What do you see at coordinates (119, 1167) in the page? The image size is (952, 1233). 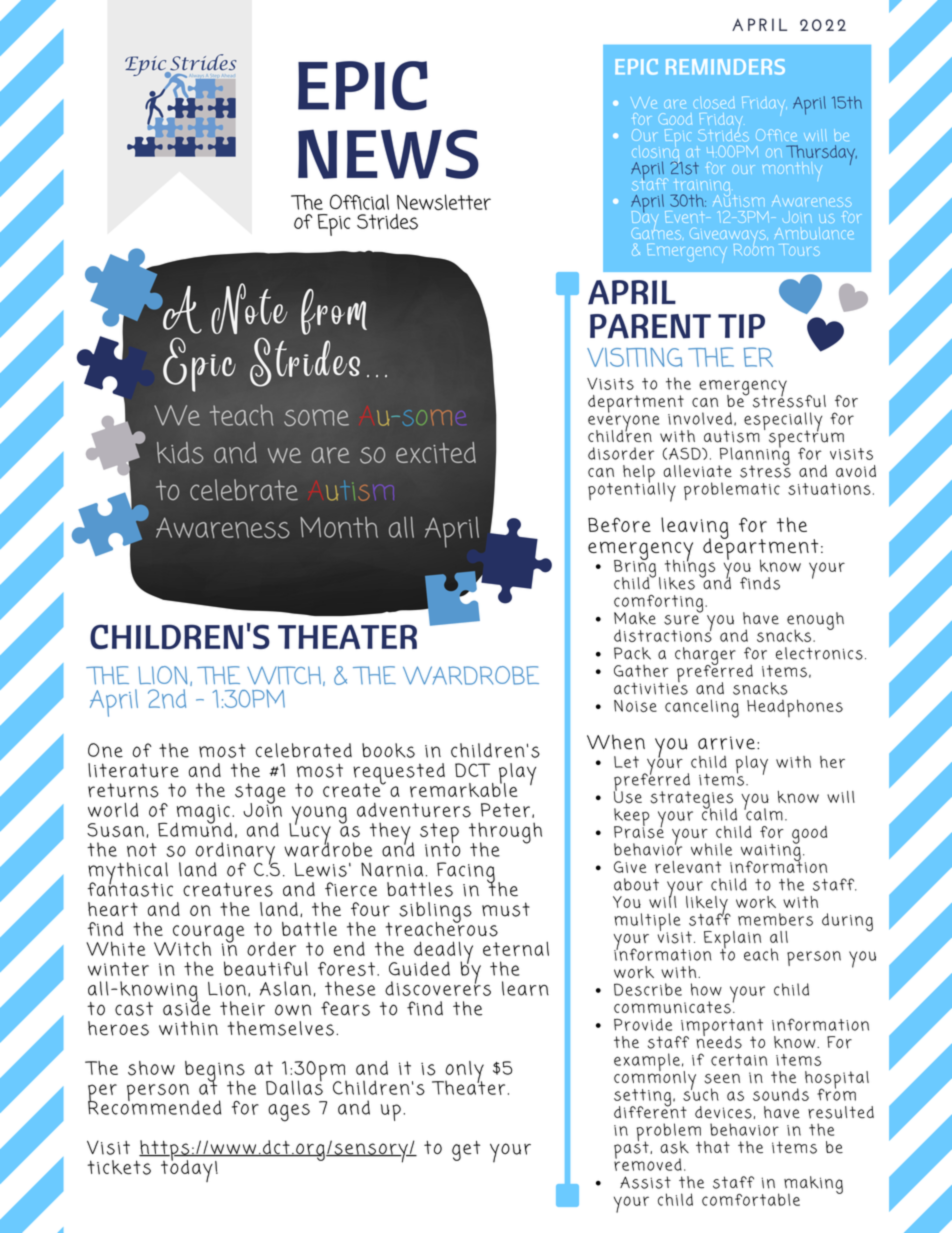 I see `tickets` at bounding box center [119, 1167].
